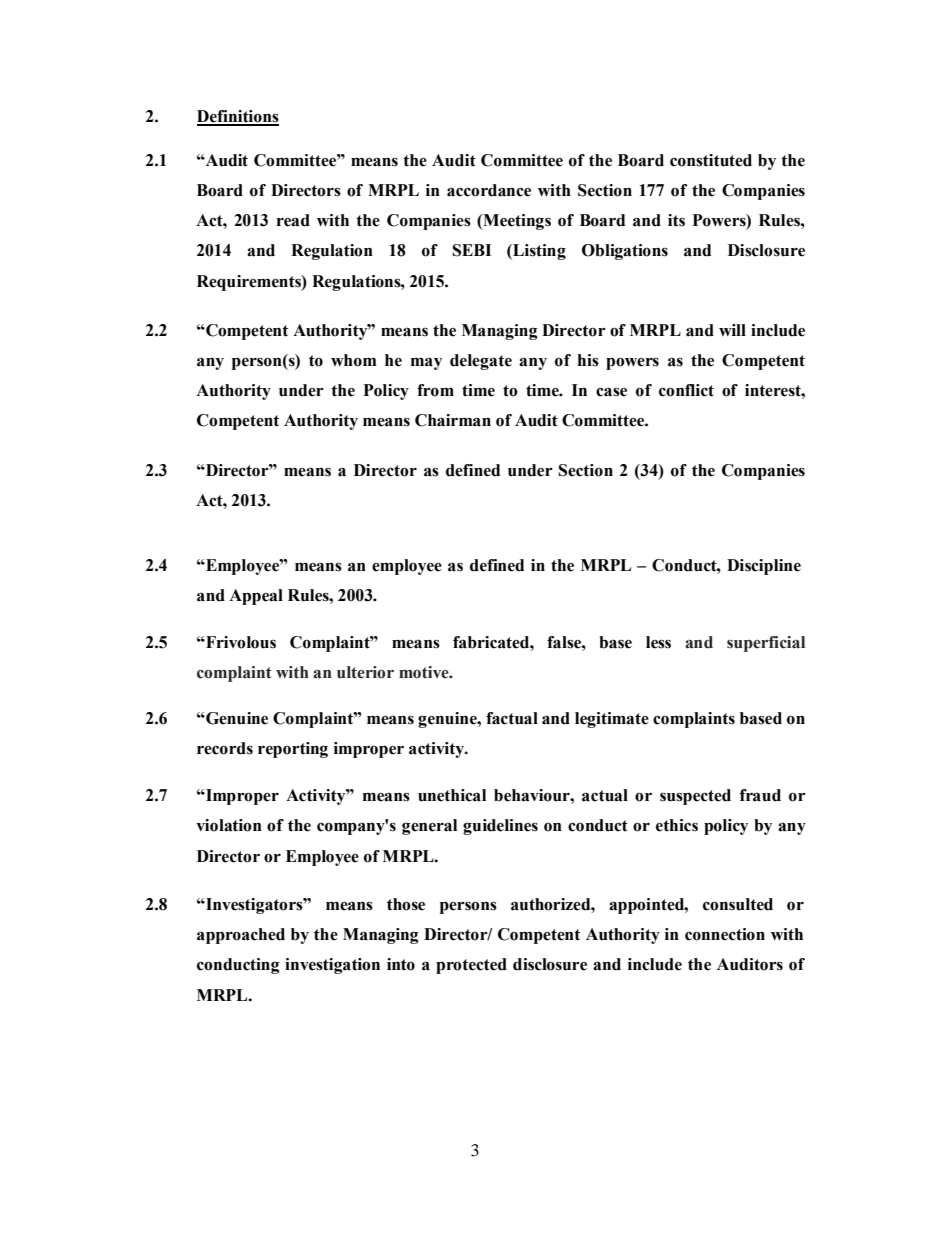 The image size is (952, 1233). I want to click on Appeal, so click(256, 597).
